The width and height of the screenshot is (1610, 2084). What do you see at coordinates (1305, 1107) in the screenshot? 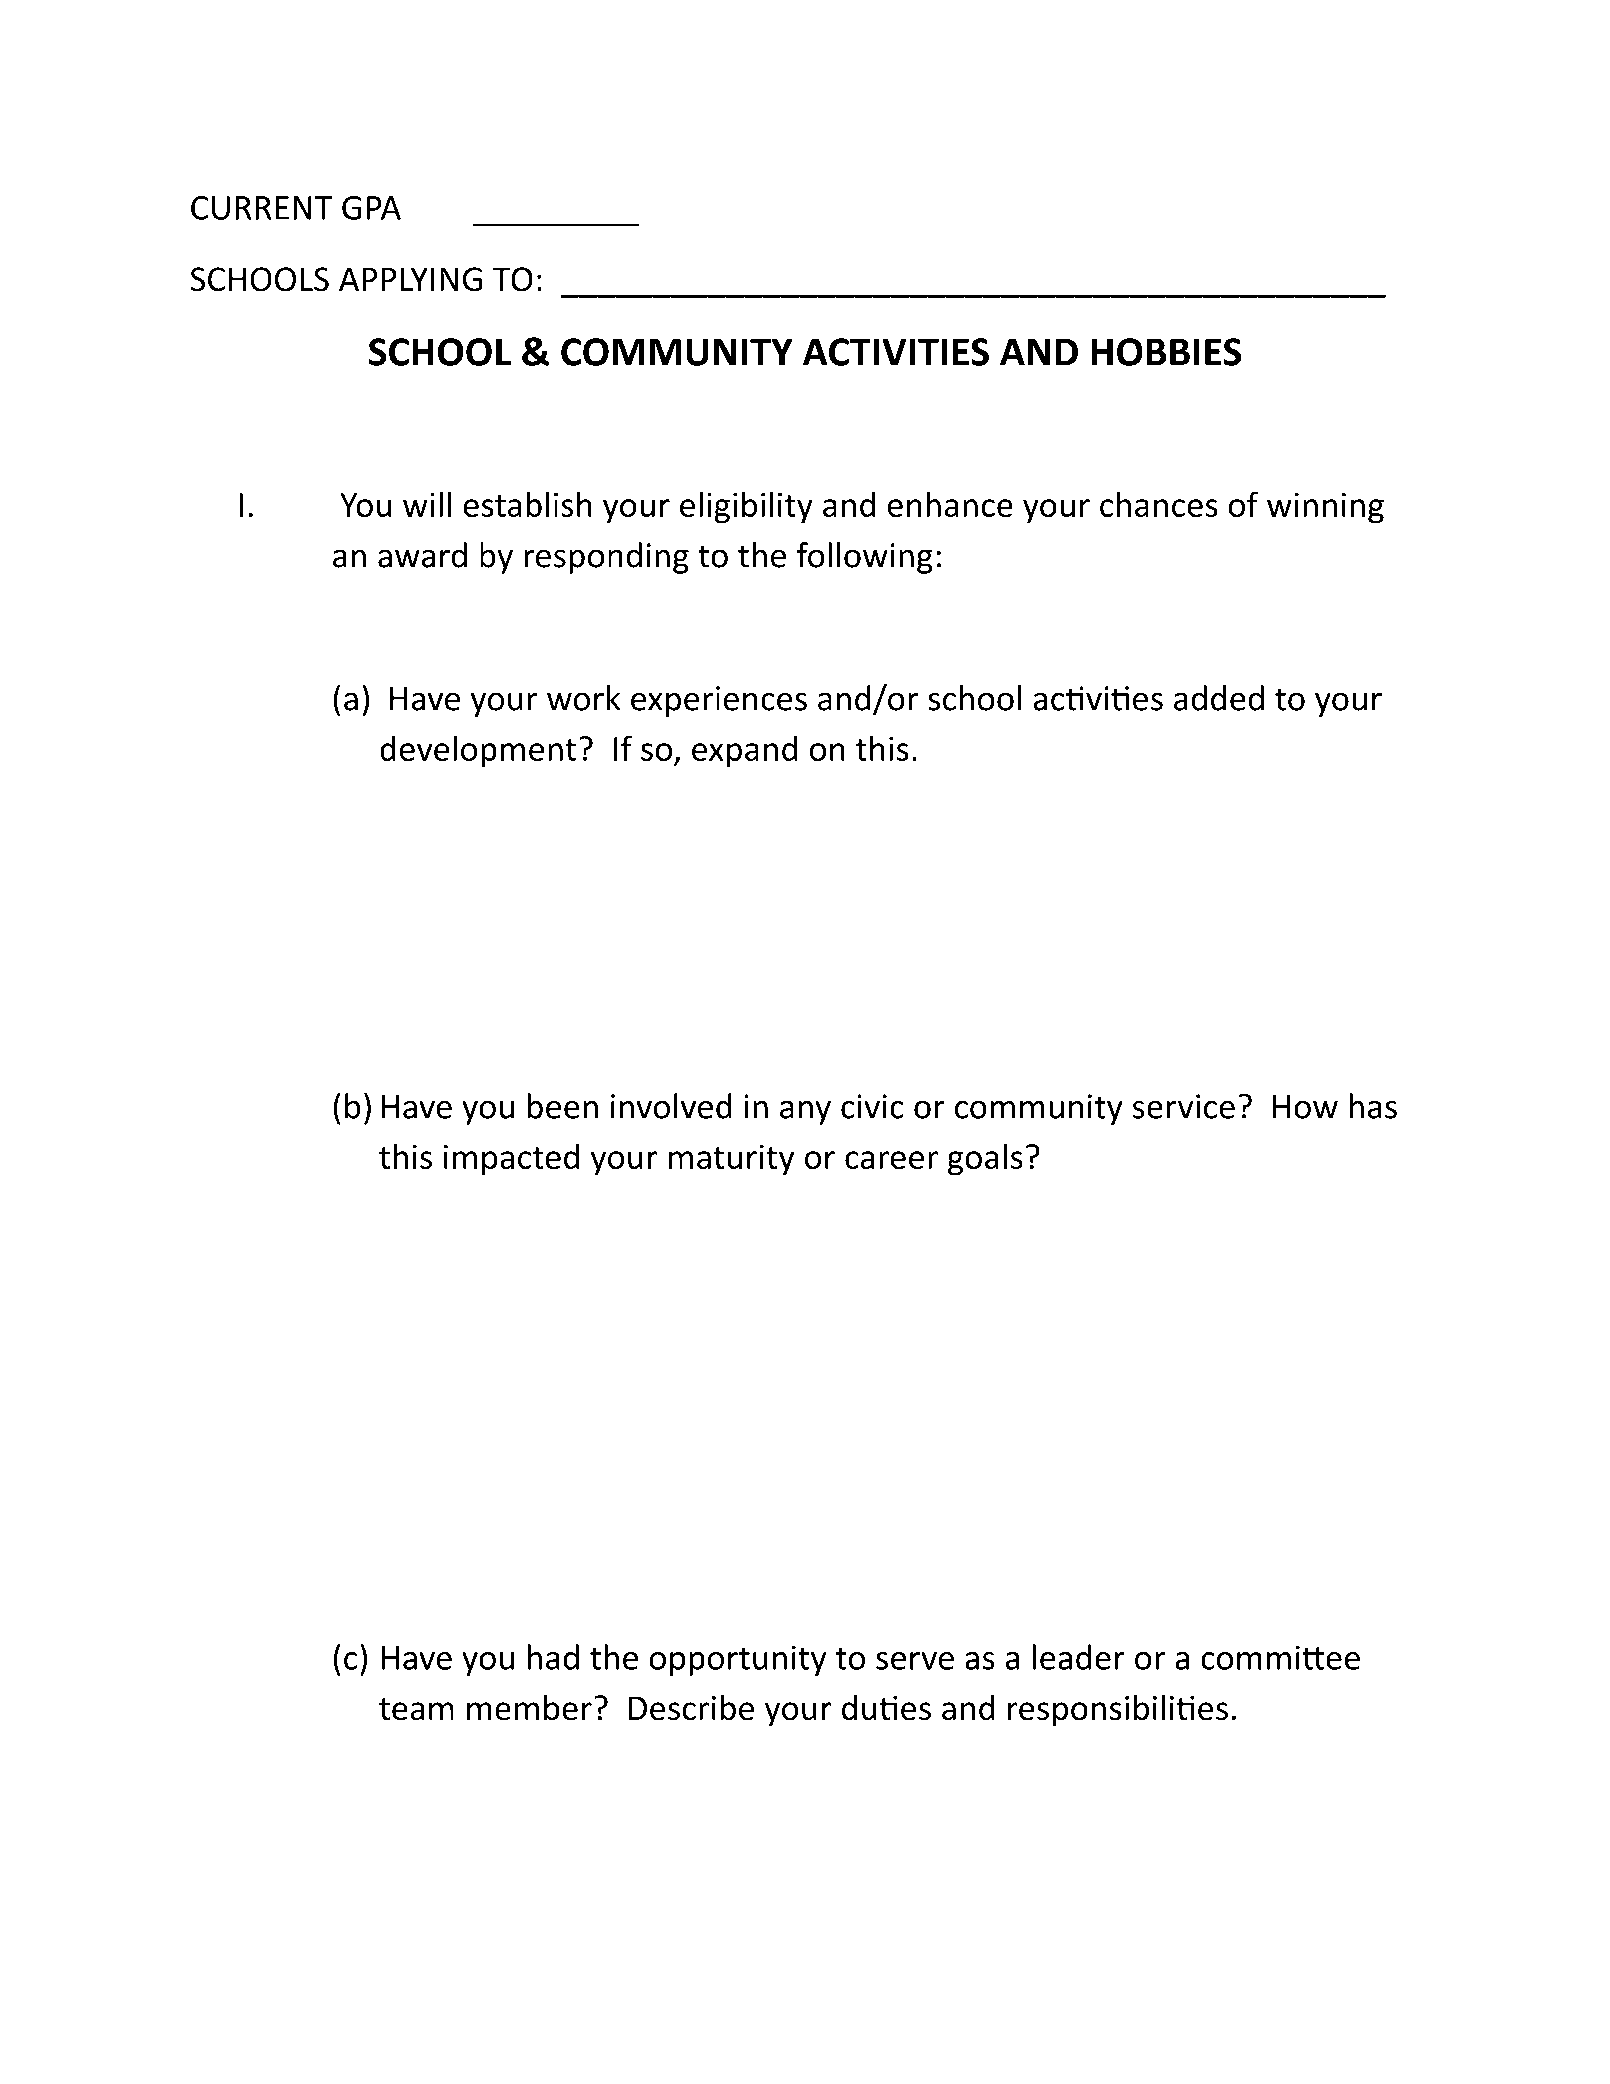
I see `How` at bounding box center [1305, 1107].
